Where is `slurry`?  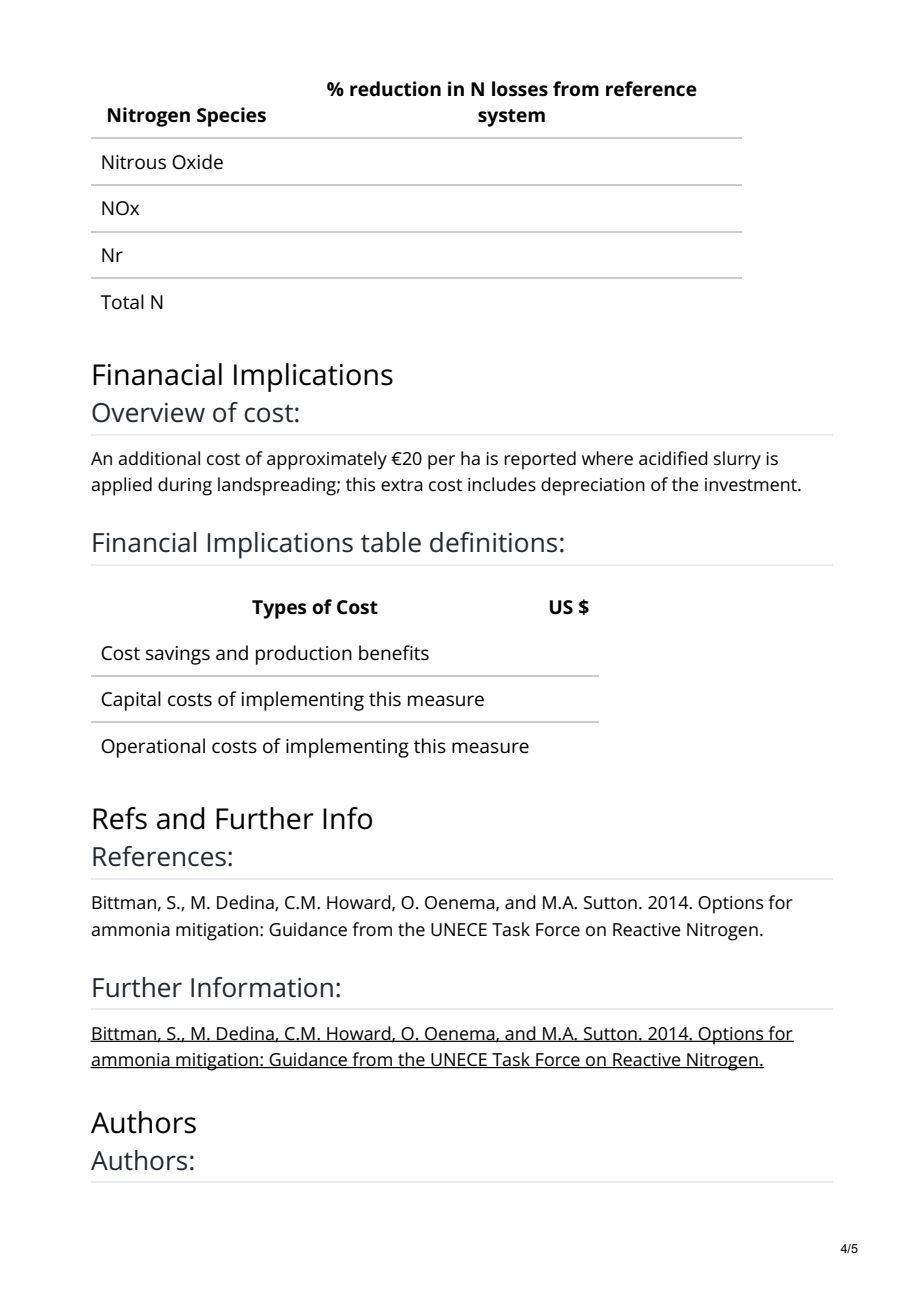
slurry is located at coordinates (737, 460).
